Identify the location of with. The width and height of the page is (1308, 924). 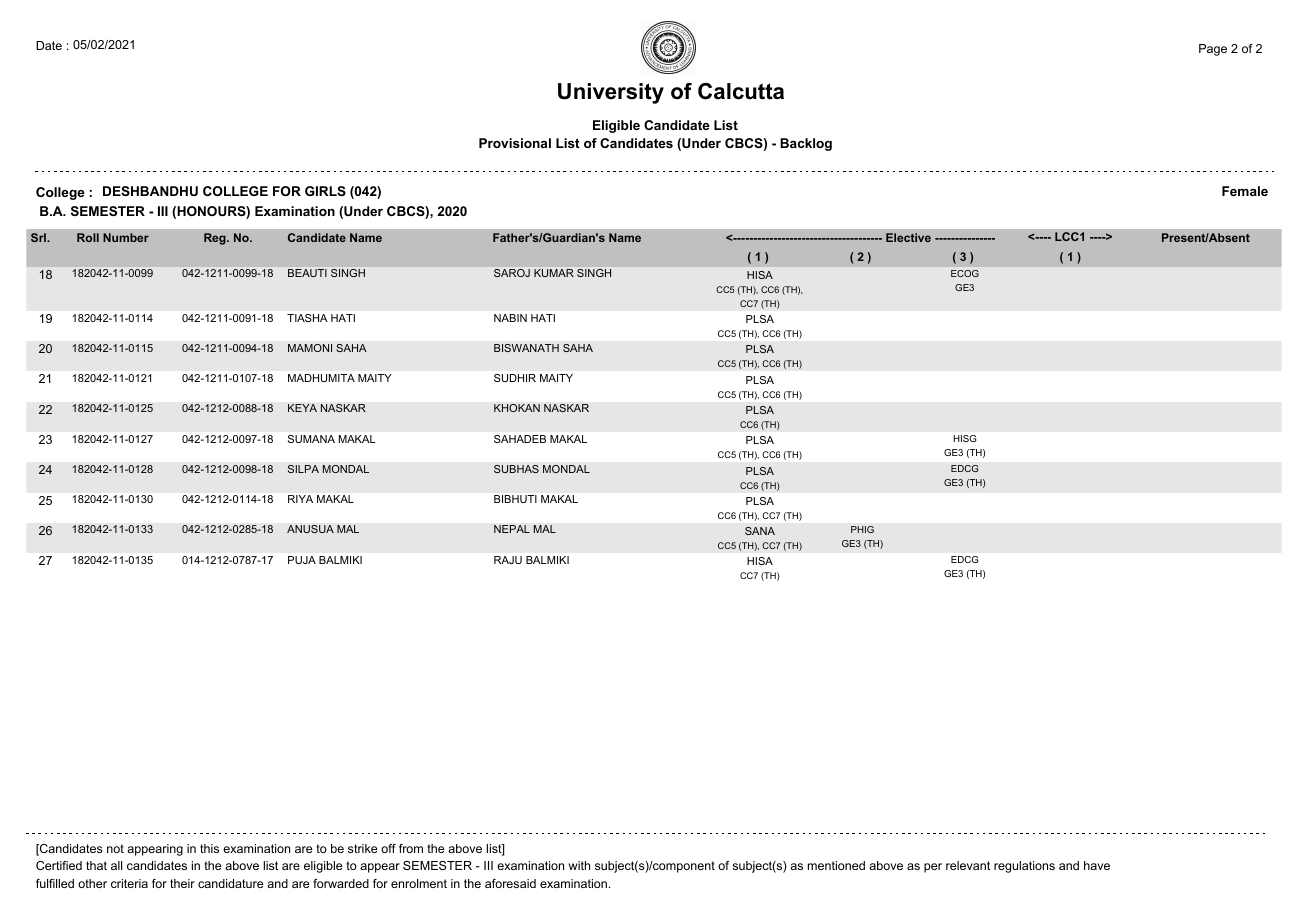
(579, 865).
